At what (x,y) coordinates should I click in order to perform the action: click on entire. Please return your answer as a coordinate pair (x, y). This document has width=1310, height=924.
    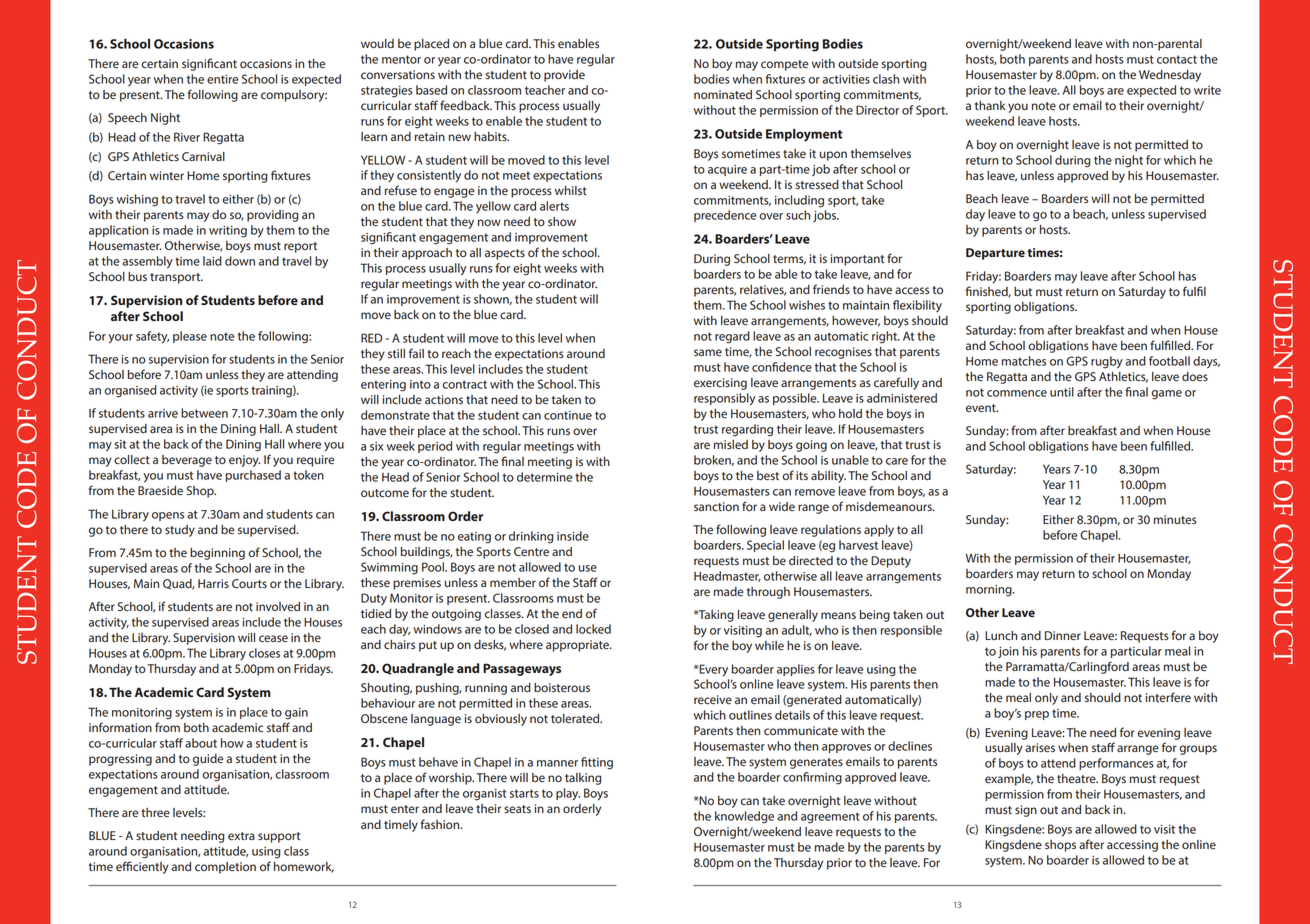
    Looking at the image, I should click on (222, 79).
